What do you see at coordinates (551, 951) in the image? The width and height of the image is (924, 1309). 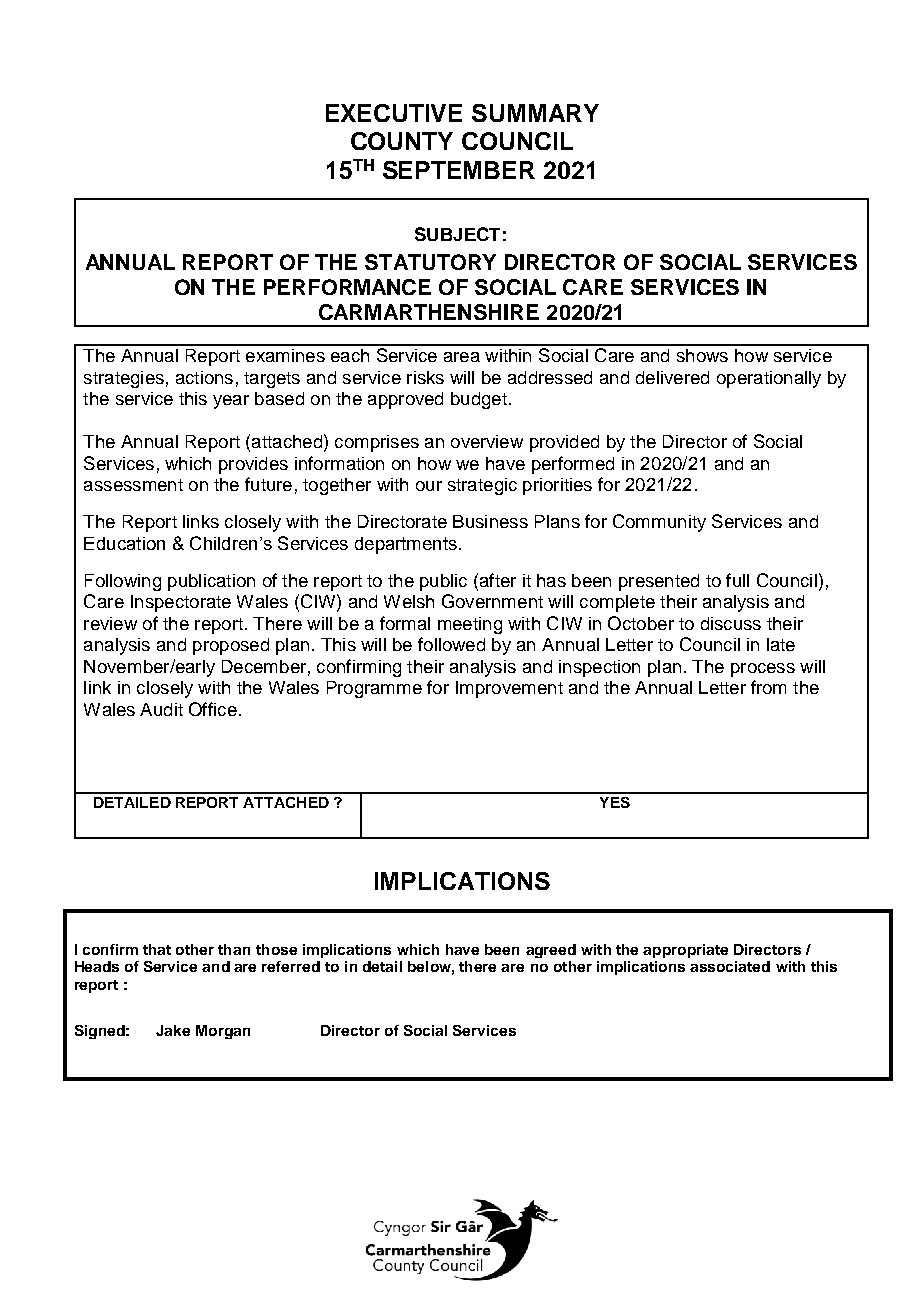 I see `agreed` at bounding box center [551, 951].
